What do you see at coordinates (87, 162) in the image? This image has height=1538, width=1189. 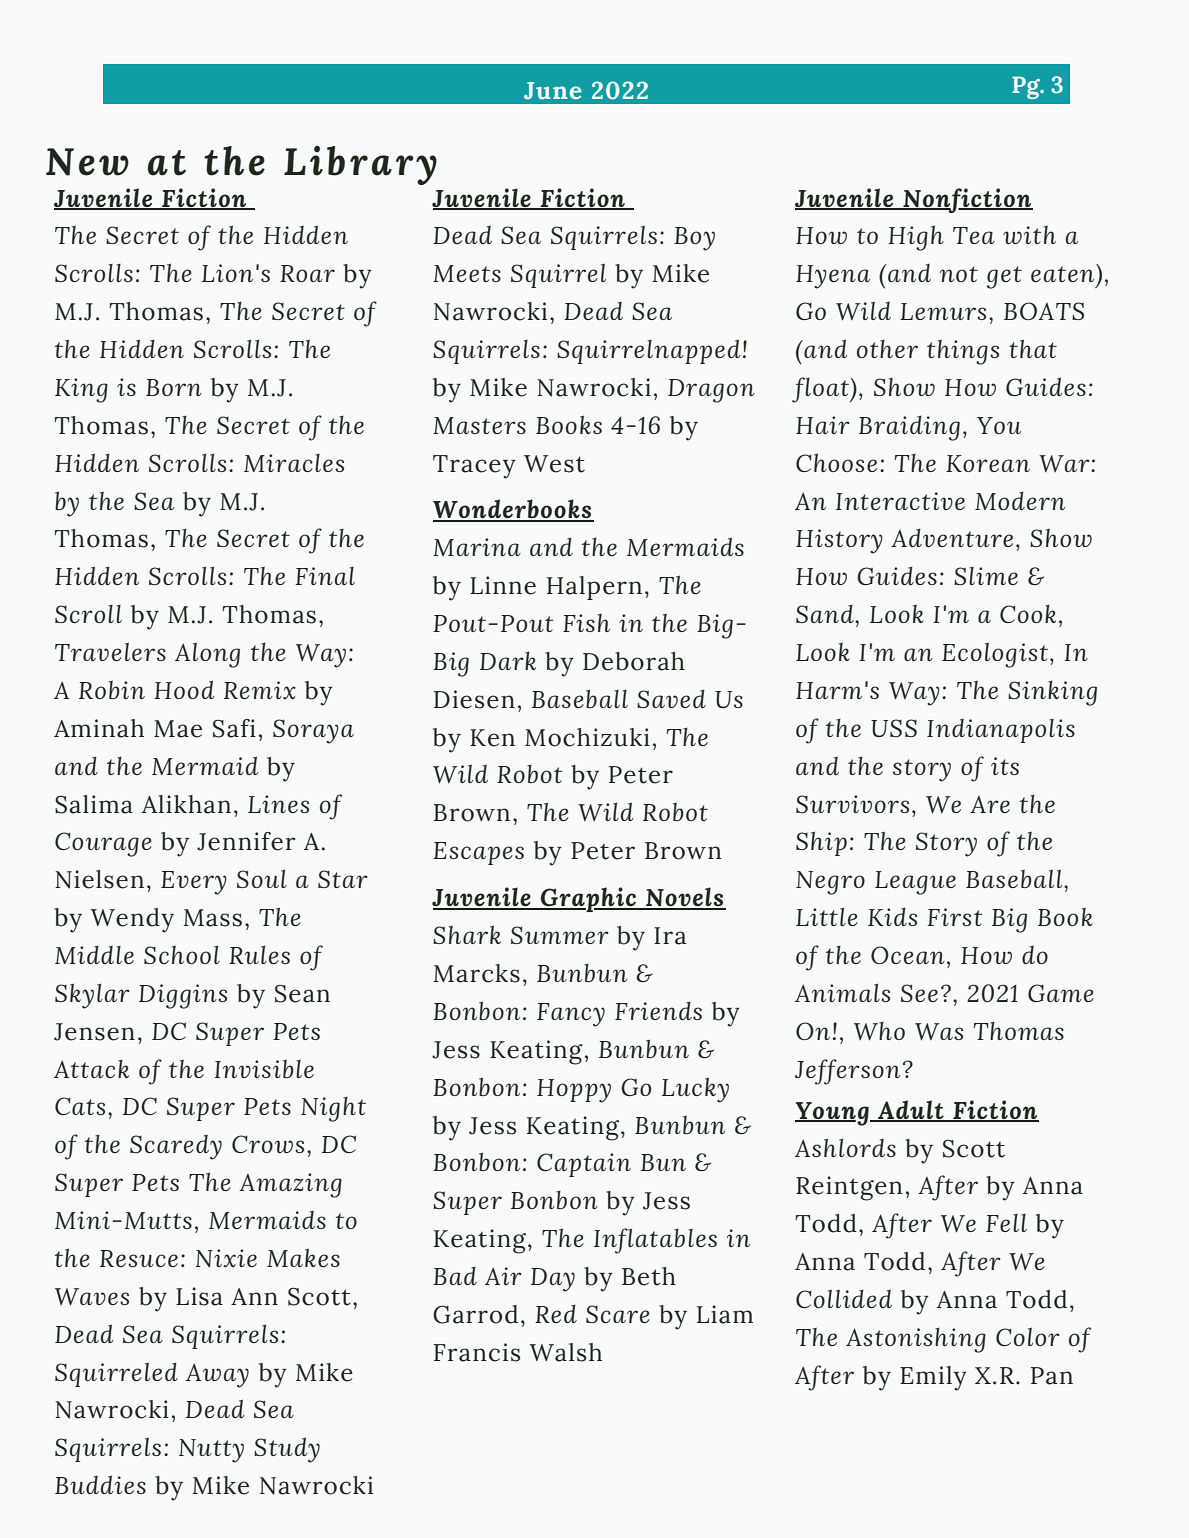 I see `New` at bounding box center [87, 162].
